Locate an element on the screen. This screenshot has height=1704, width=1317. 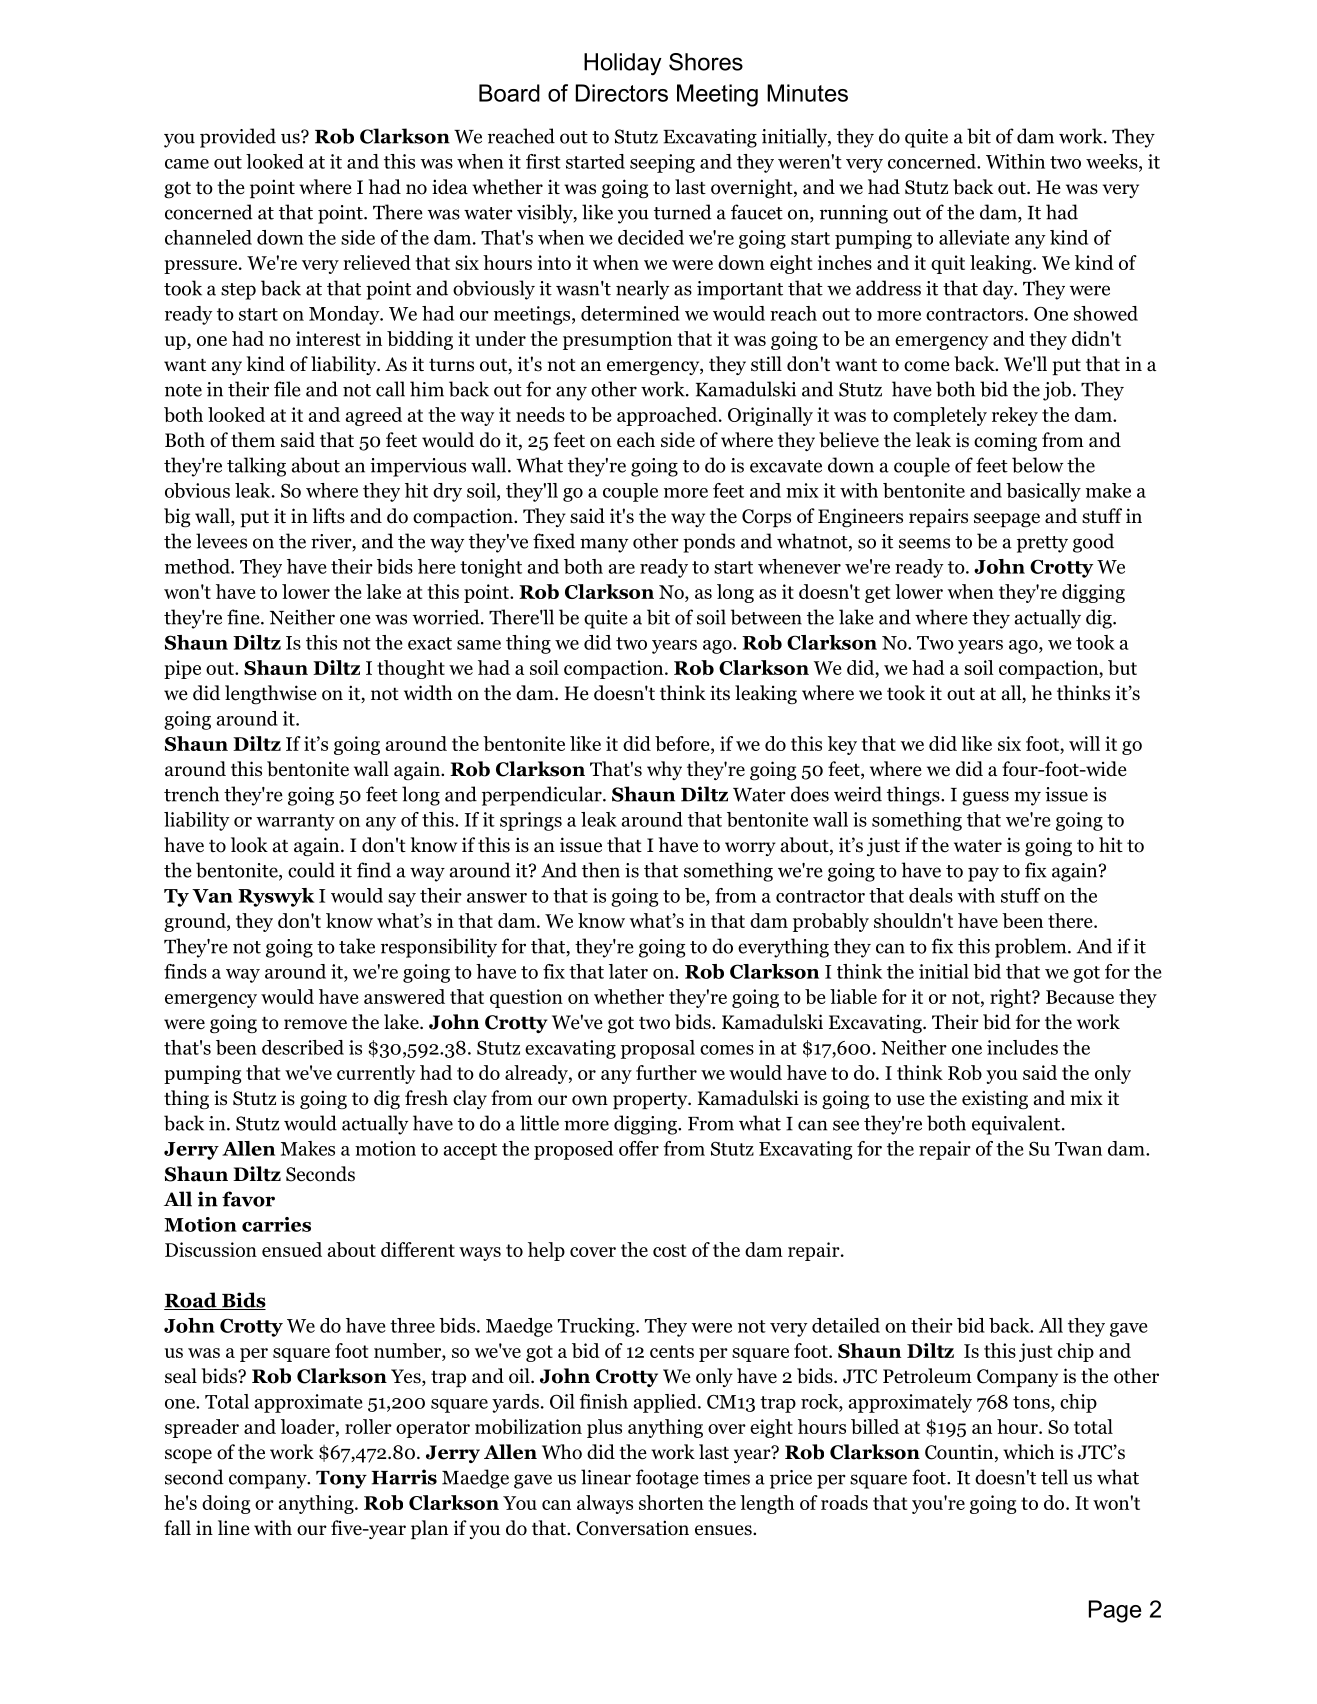
includes is located at coordinates (1022, 1047).
